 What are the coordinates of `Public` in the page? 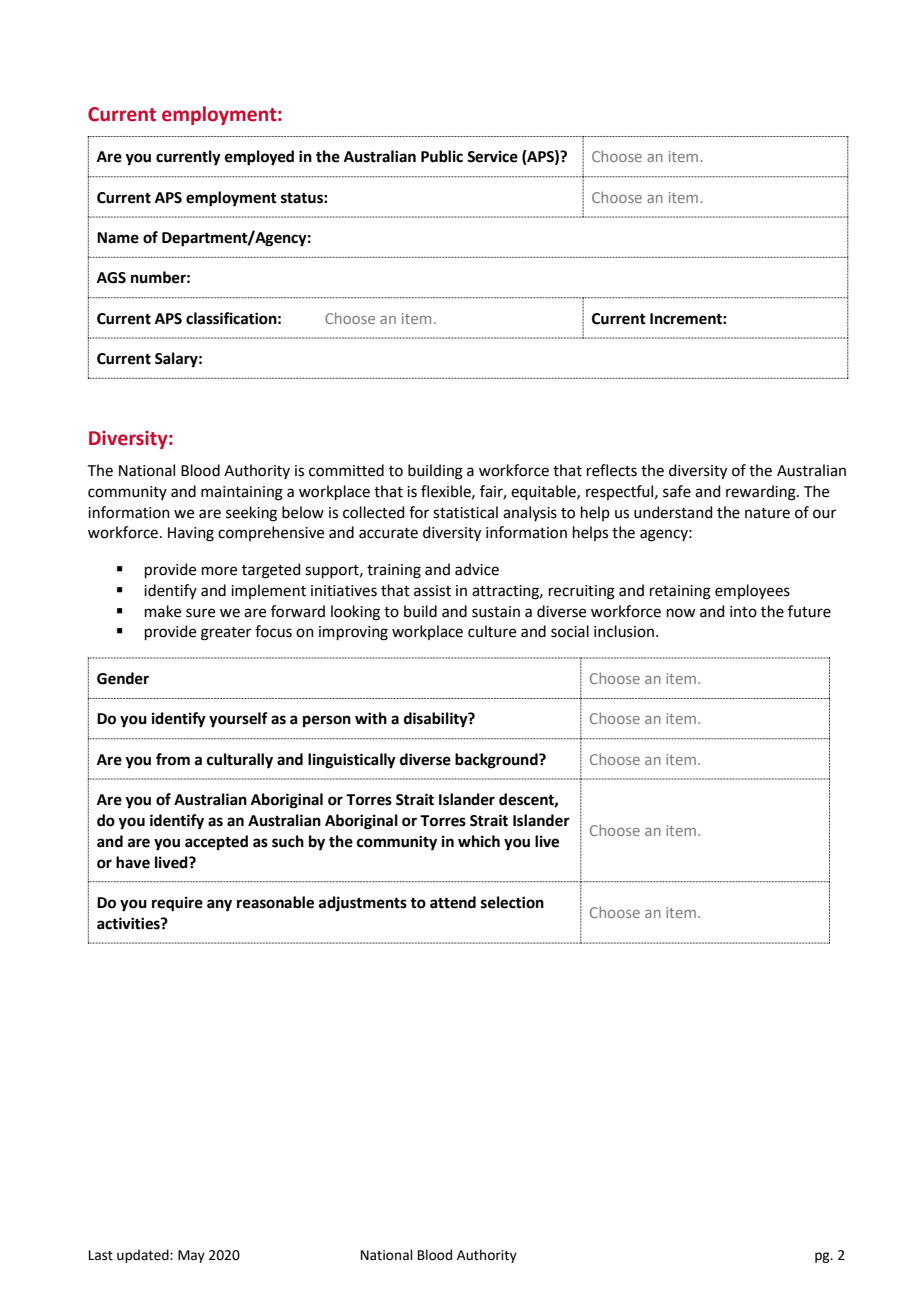 It's located at (442, 156).
